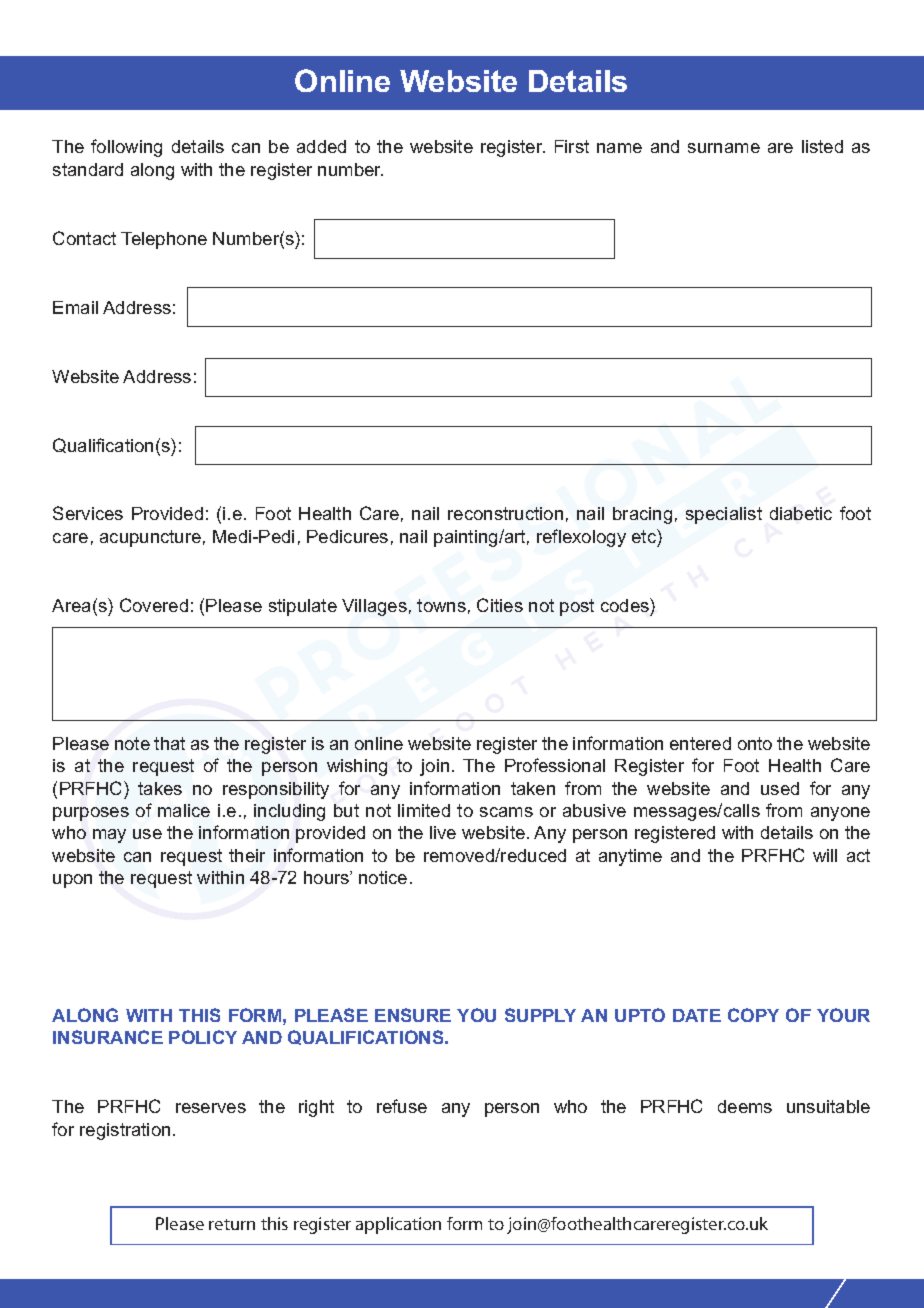 The width and height of the screenshot is (924, 1308). I want to click on deems, so click(745, 1106).
